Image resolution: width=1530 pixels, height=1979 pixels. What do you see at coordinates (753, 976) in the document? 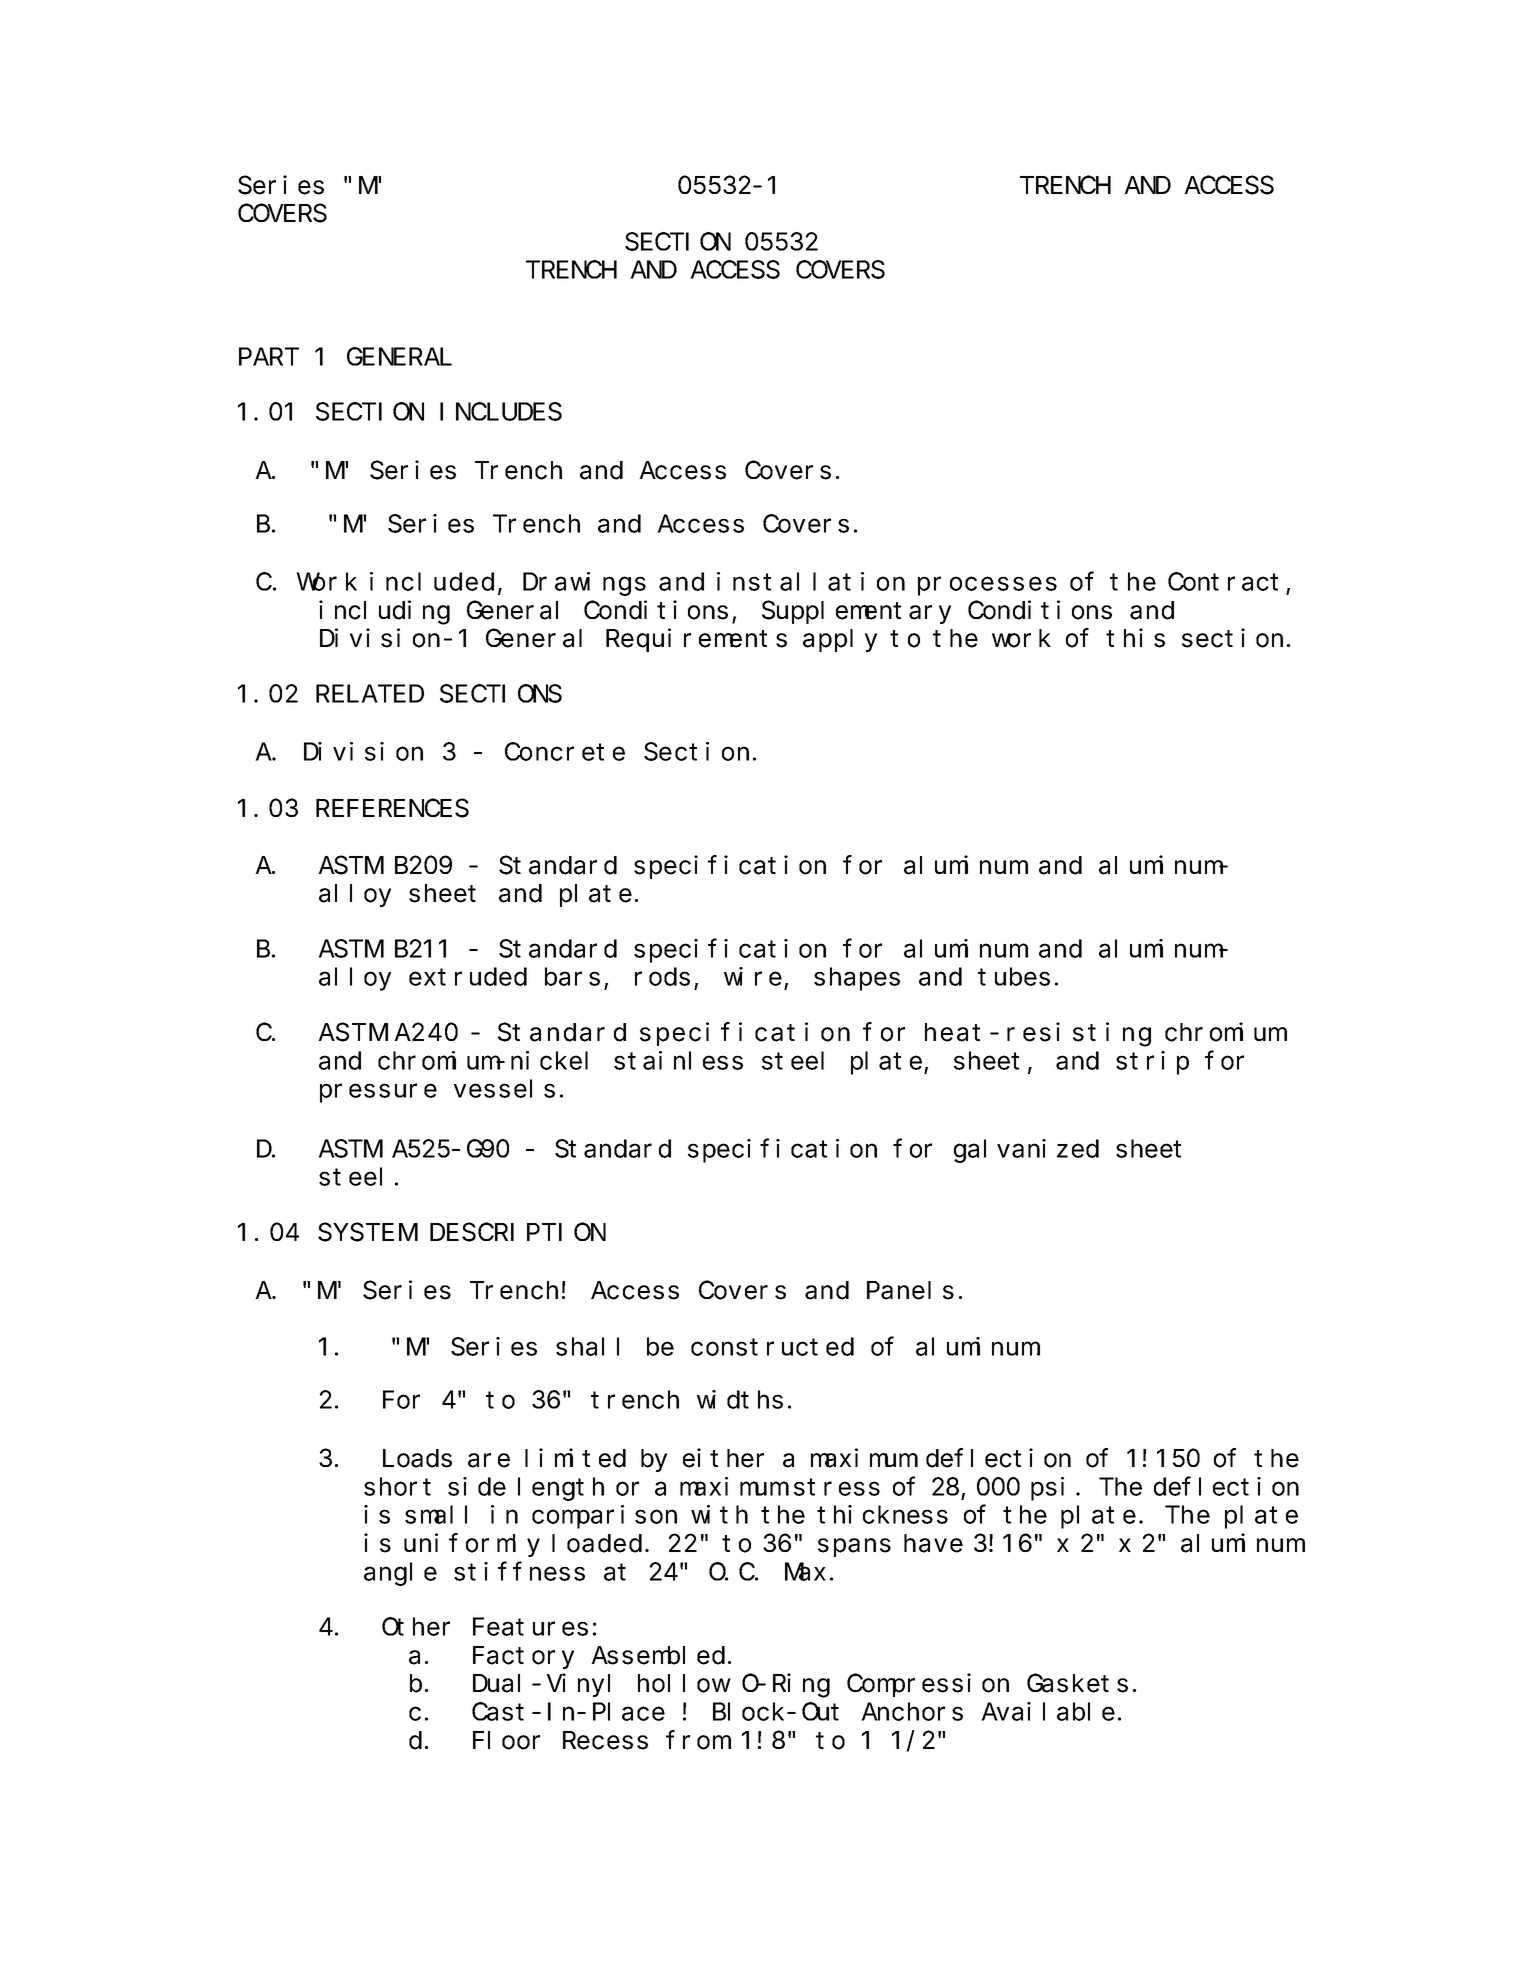
I see `wire` at bounding box center [753, 976].
